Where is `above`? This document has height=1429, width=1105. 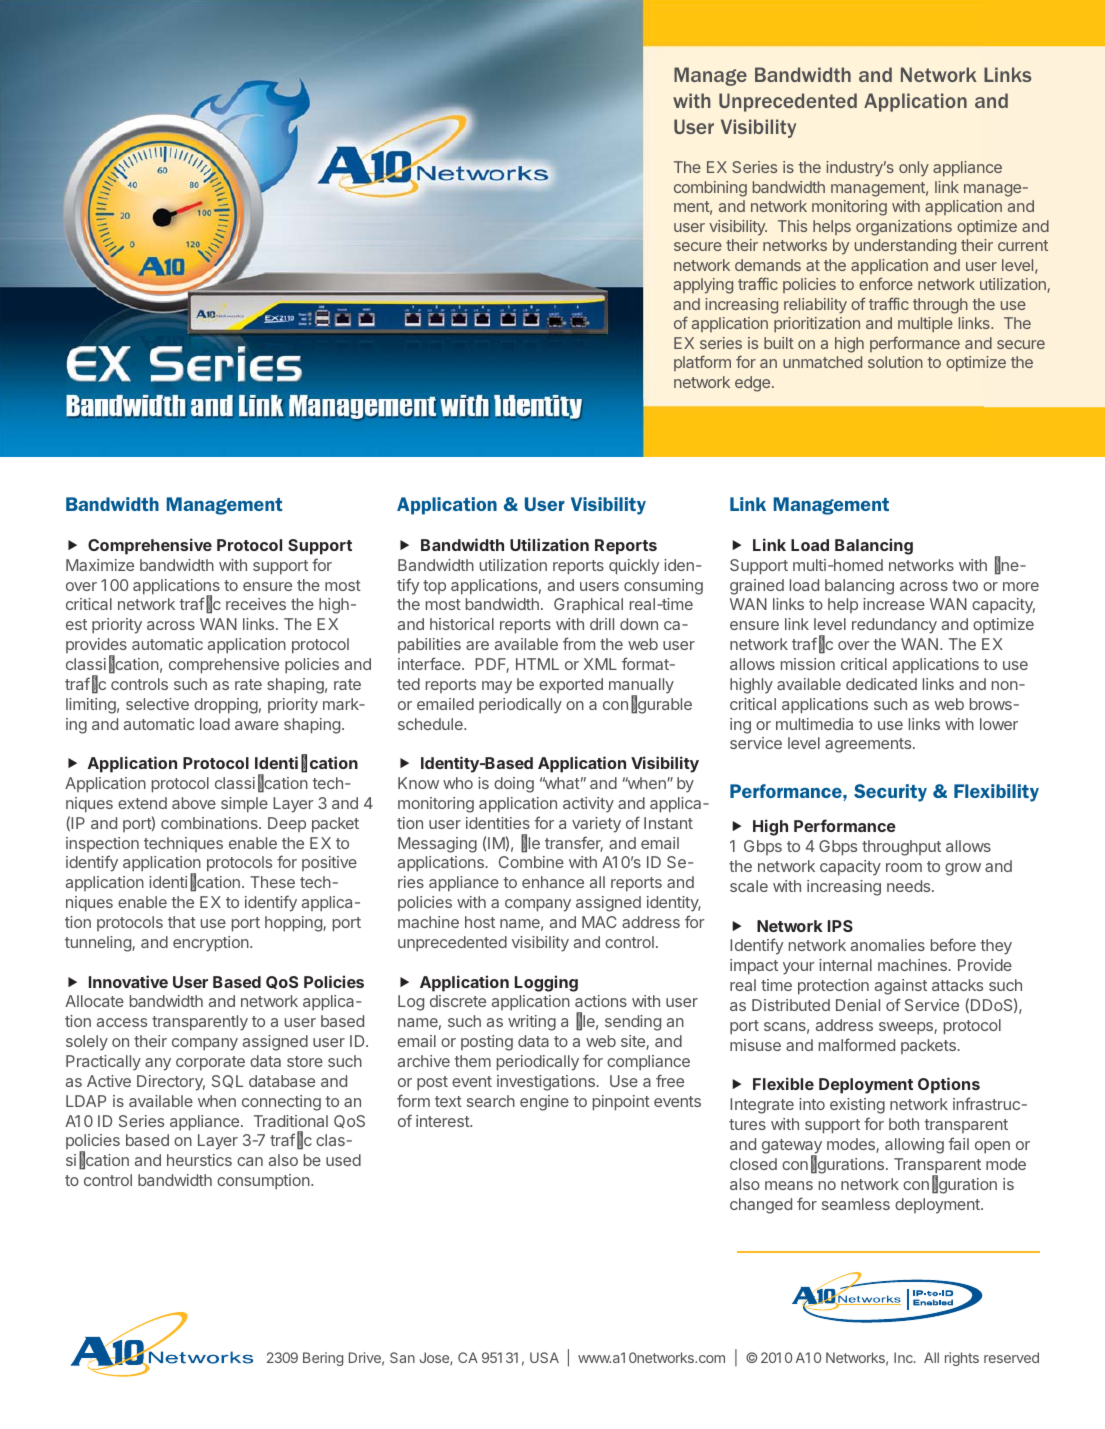 above is located at coordinates (194, 803).
